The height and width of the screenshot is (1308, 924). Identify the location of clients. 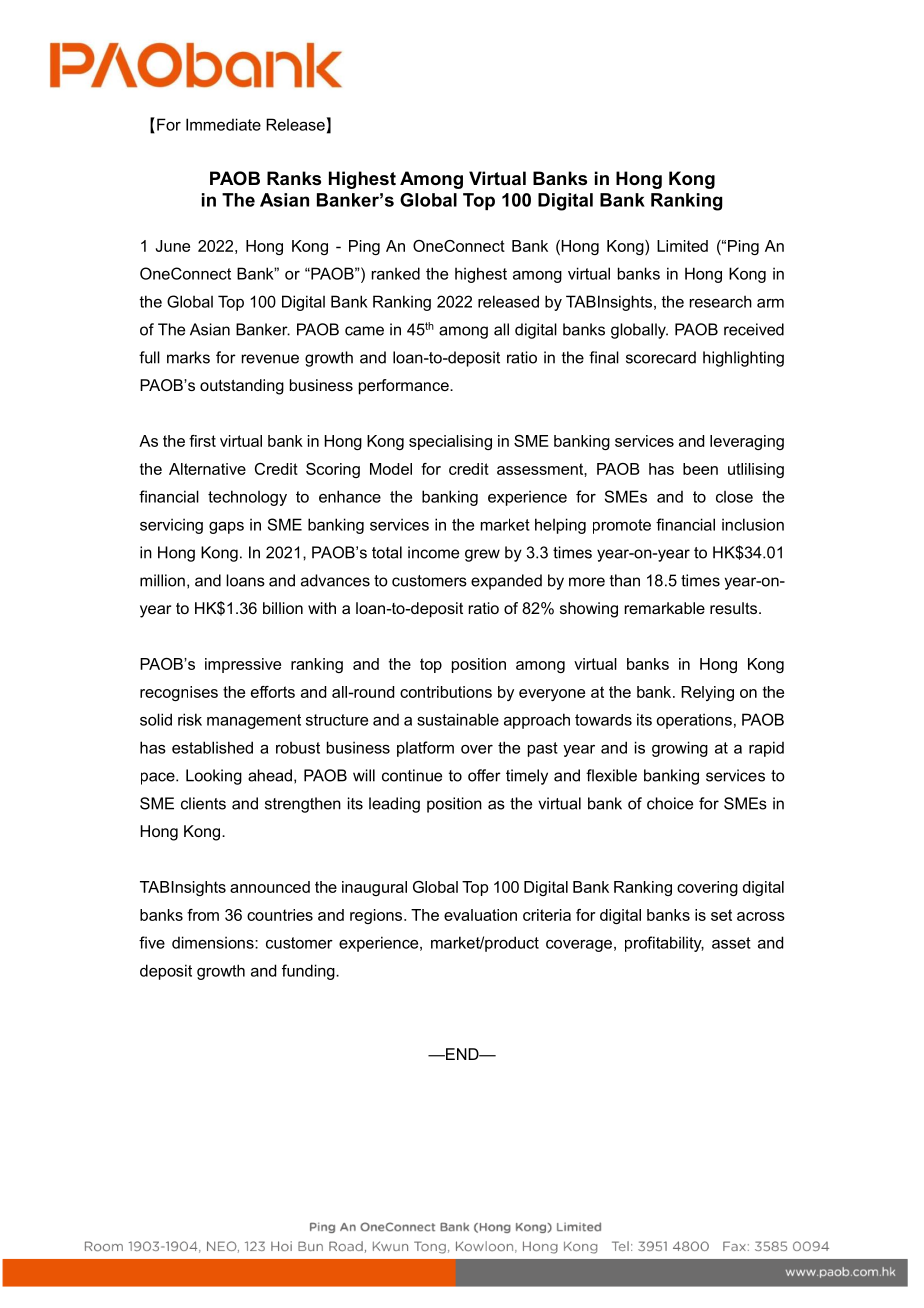
(203, 803).
